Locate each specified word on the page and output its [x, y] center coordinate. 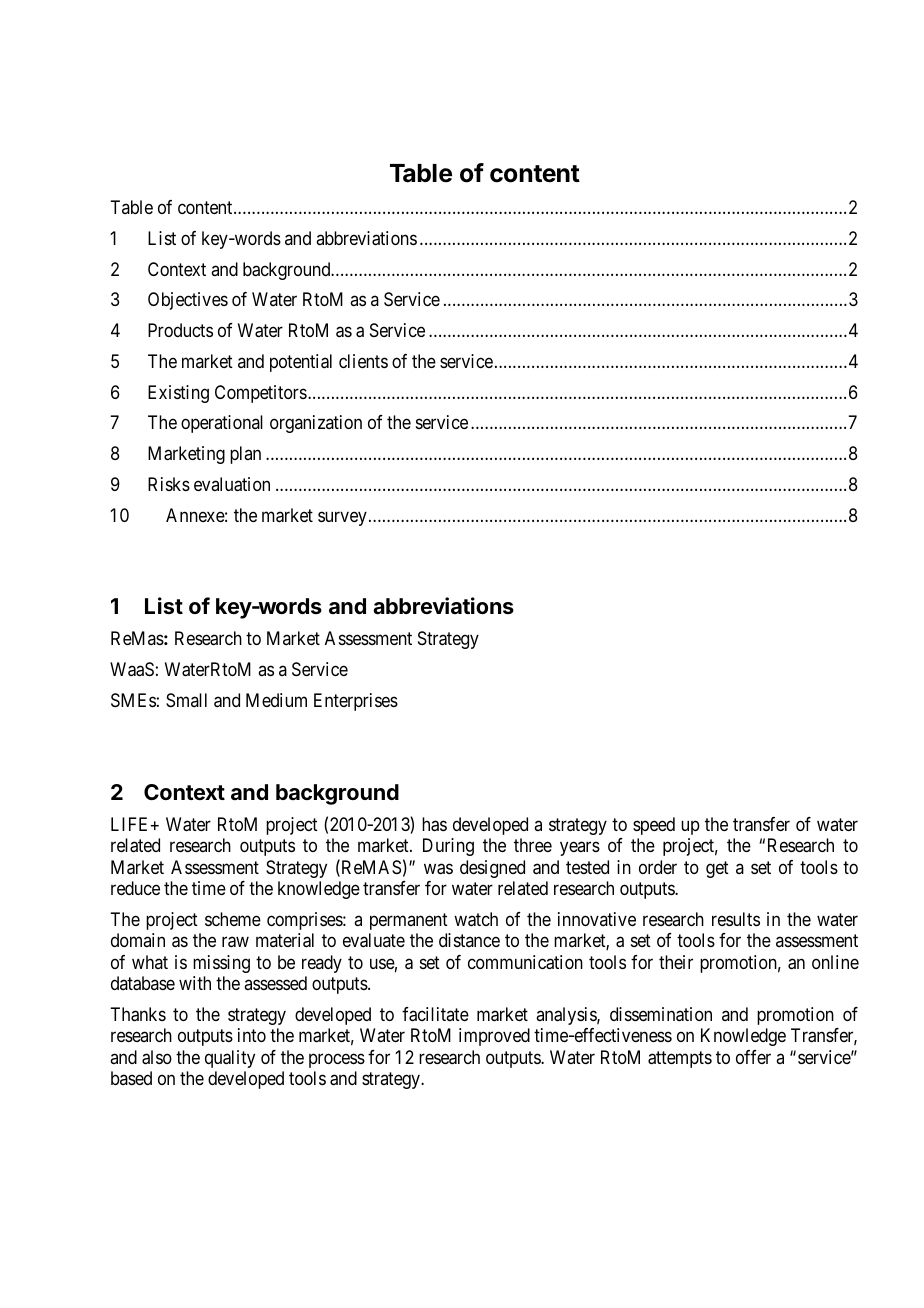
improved [494, 1037]
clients [363, 361]
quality [230, 1059]
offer [753, 1057]
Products [180, 330]
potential [301, 363]
